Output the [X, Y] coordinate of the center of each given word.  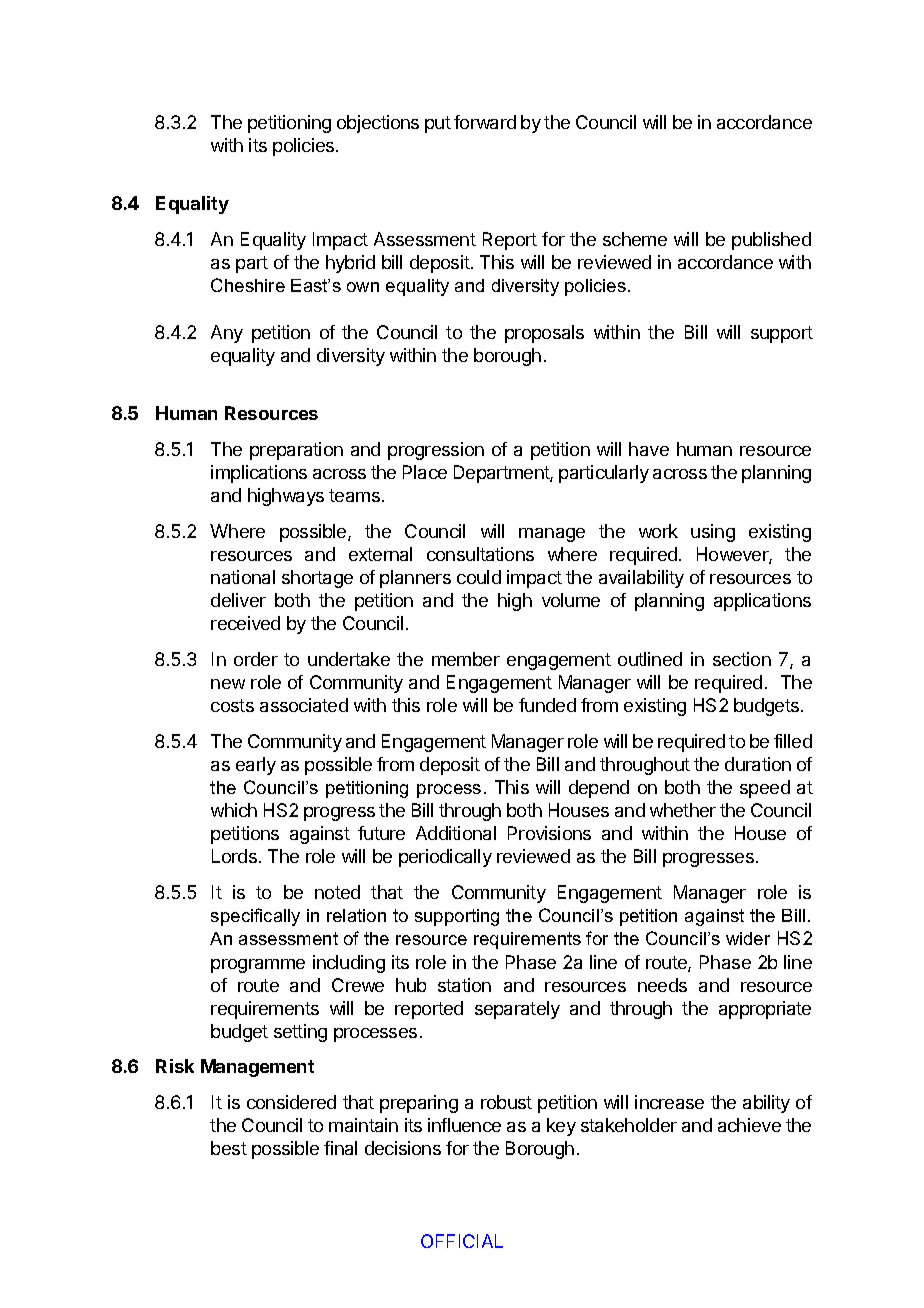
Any [227, 334]
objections [378, 124]
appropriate [765, 1010]
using [713, 533]
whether [683, 810]
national [243, 577]
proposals [544, 334]
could [479, 577]
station [464, 985]
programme [258, 966]
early [256, 766]
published [771, 241]
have [649, 449]
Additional [456, 833]
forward [485, 122]
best [229, 1148]
